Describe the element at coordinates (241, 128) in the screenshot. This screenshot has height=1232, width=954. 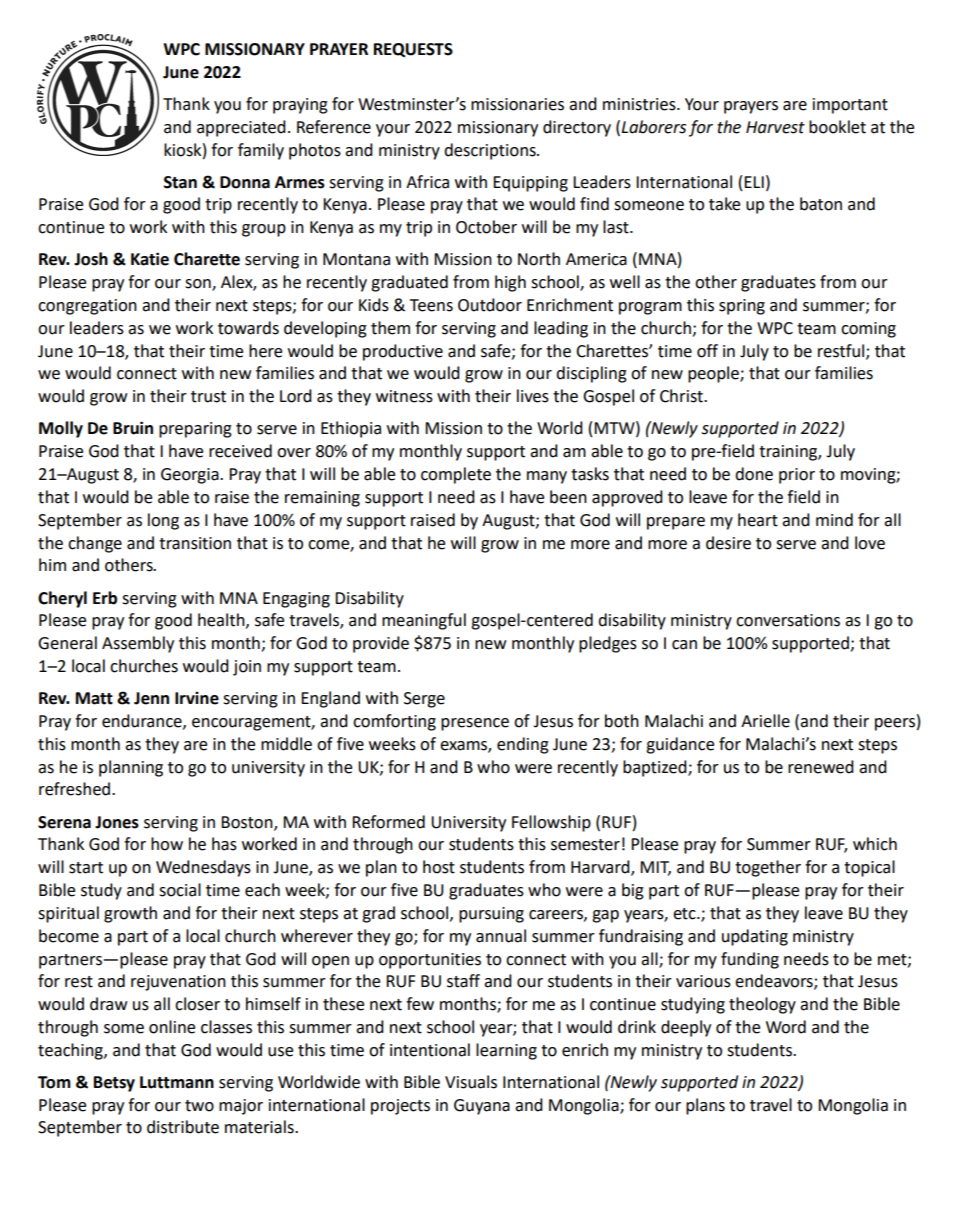
I see `appreciated` at that location.
